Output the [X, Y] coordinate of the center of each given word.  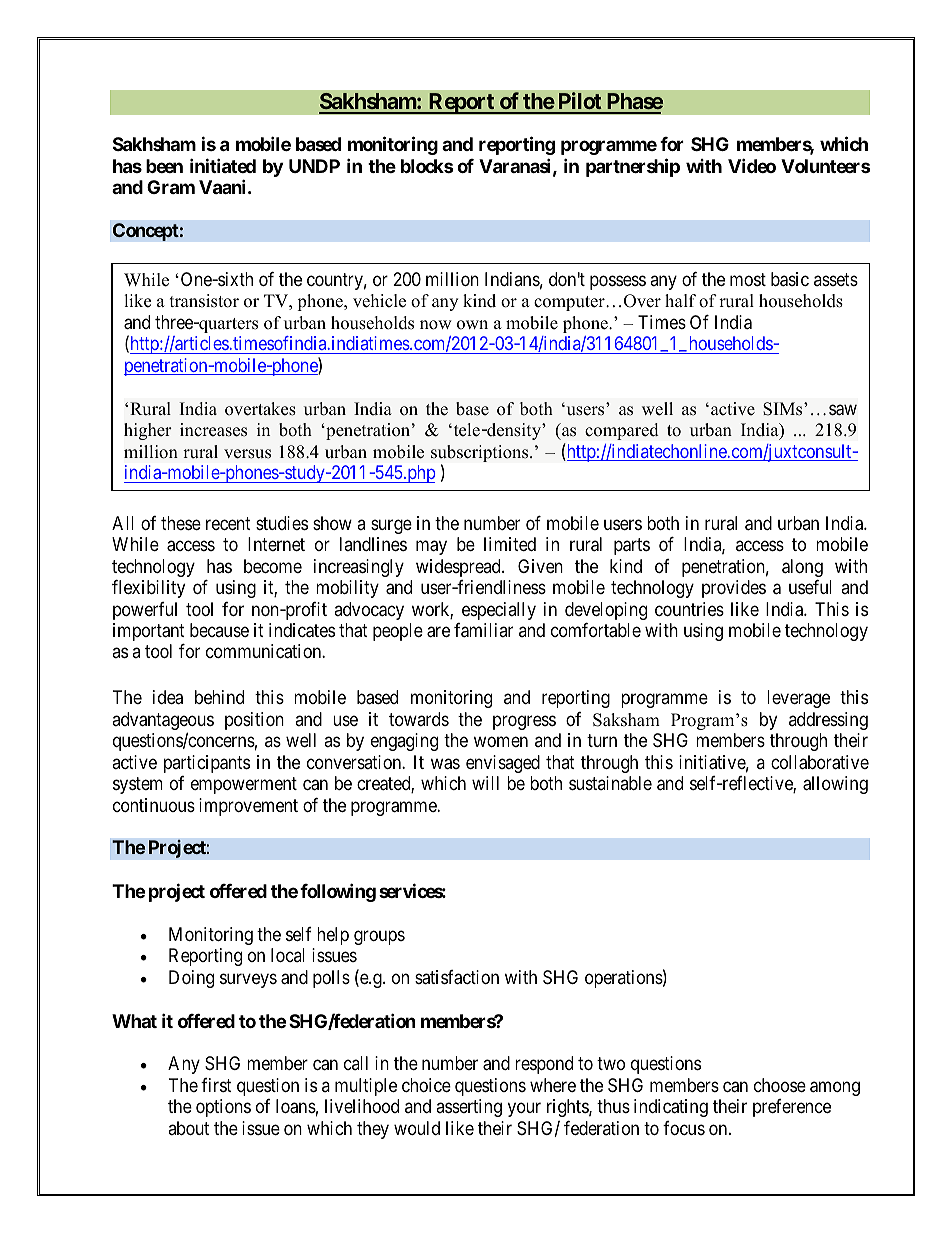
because [219, 630]
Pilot [579, 102]
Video [752, 165]
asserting [469, 1108]
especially [499, 611]
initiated [223, 165]
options [223, 1108]
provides [734, 589]
